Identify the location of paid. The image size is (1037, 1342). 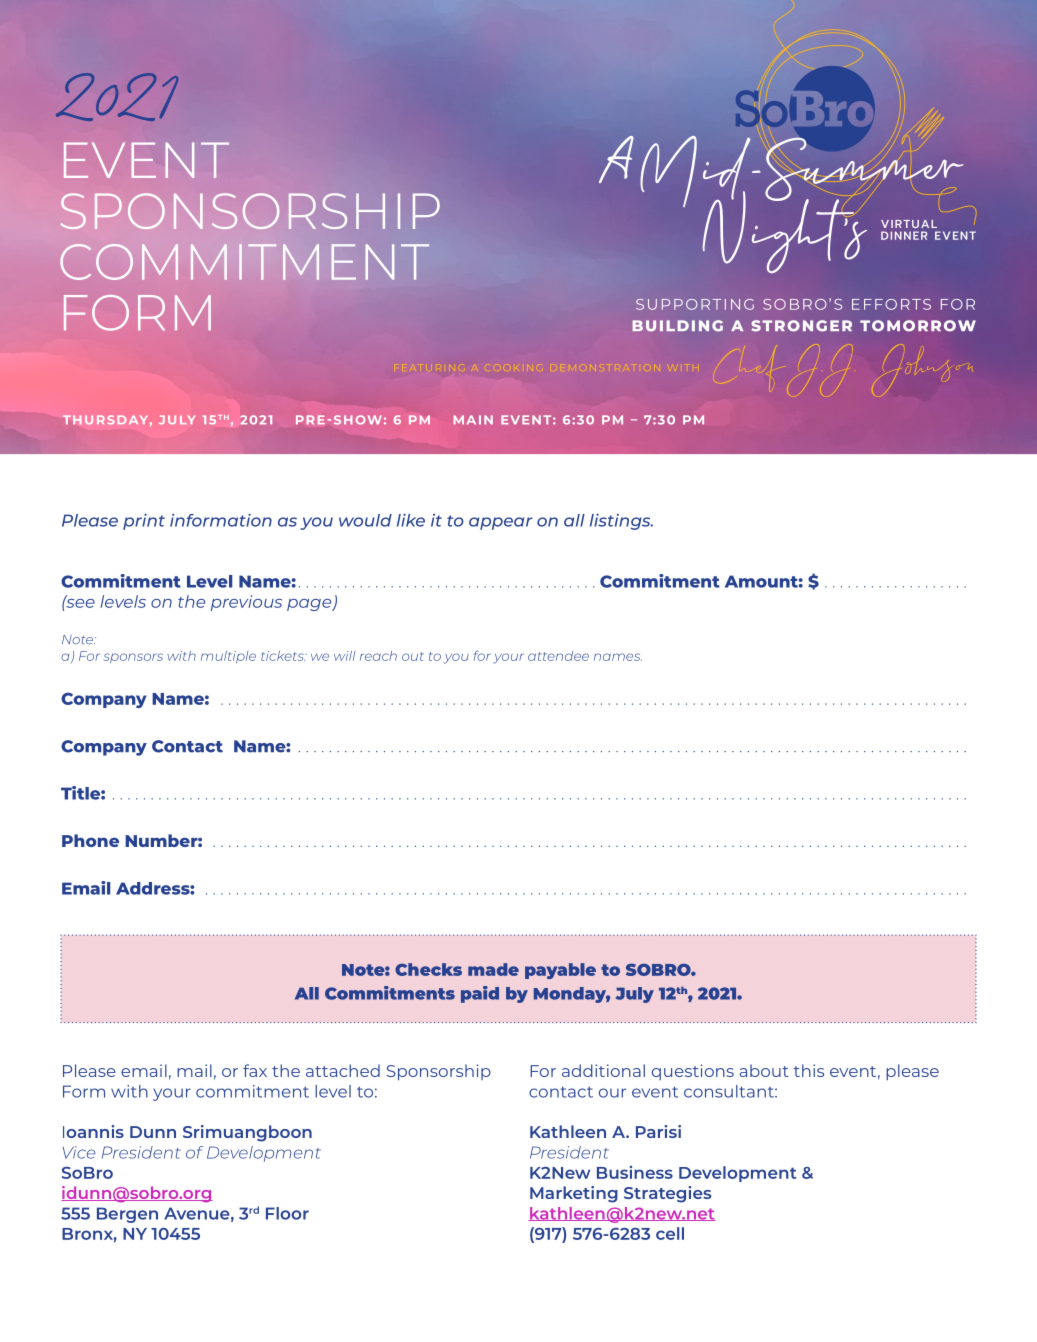
(480, 994).
